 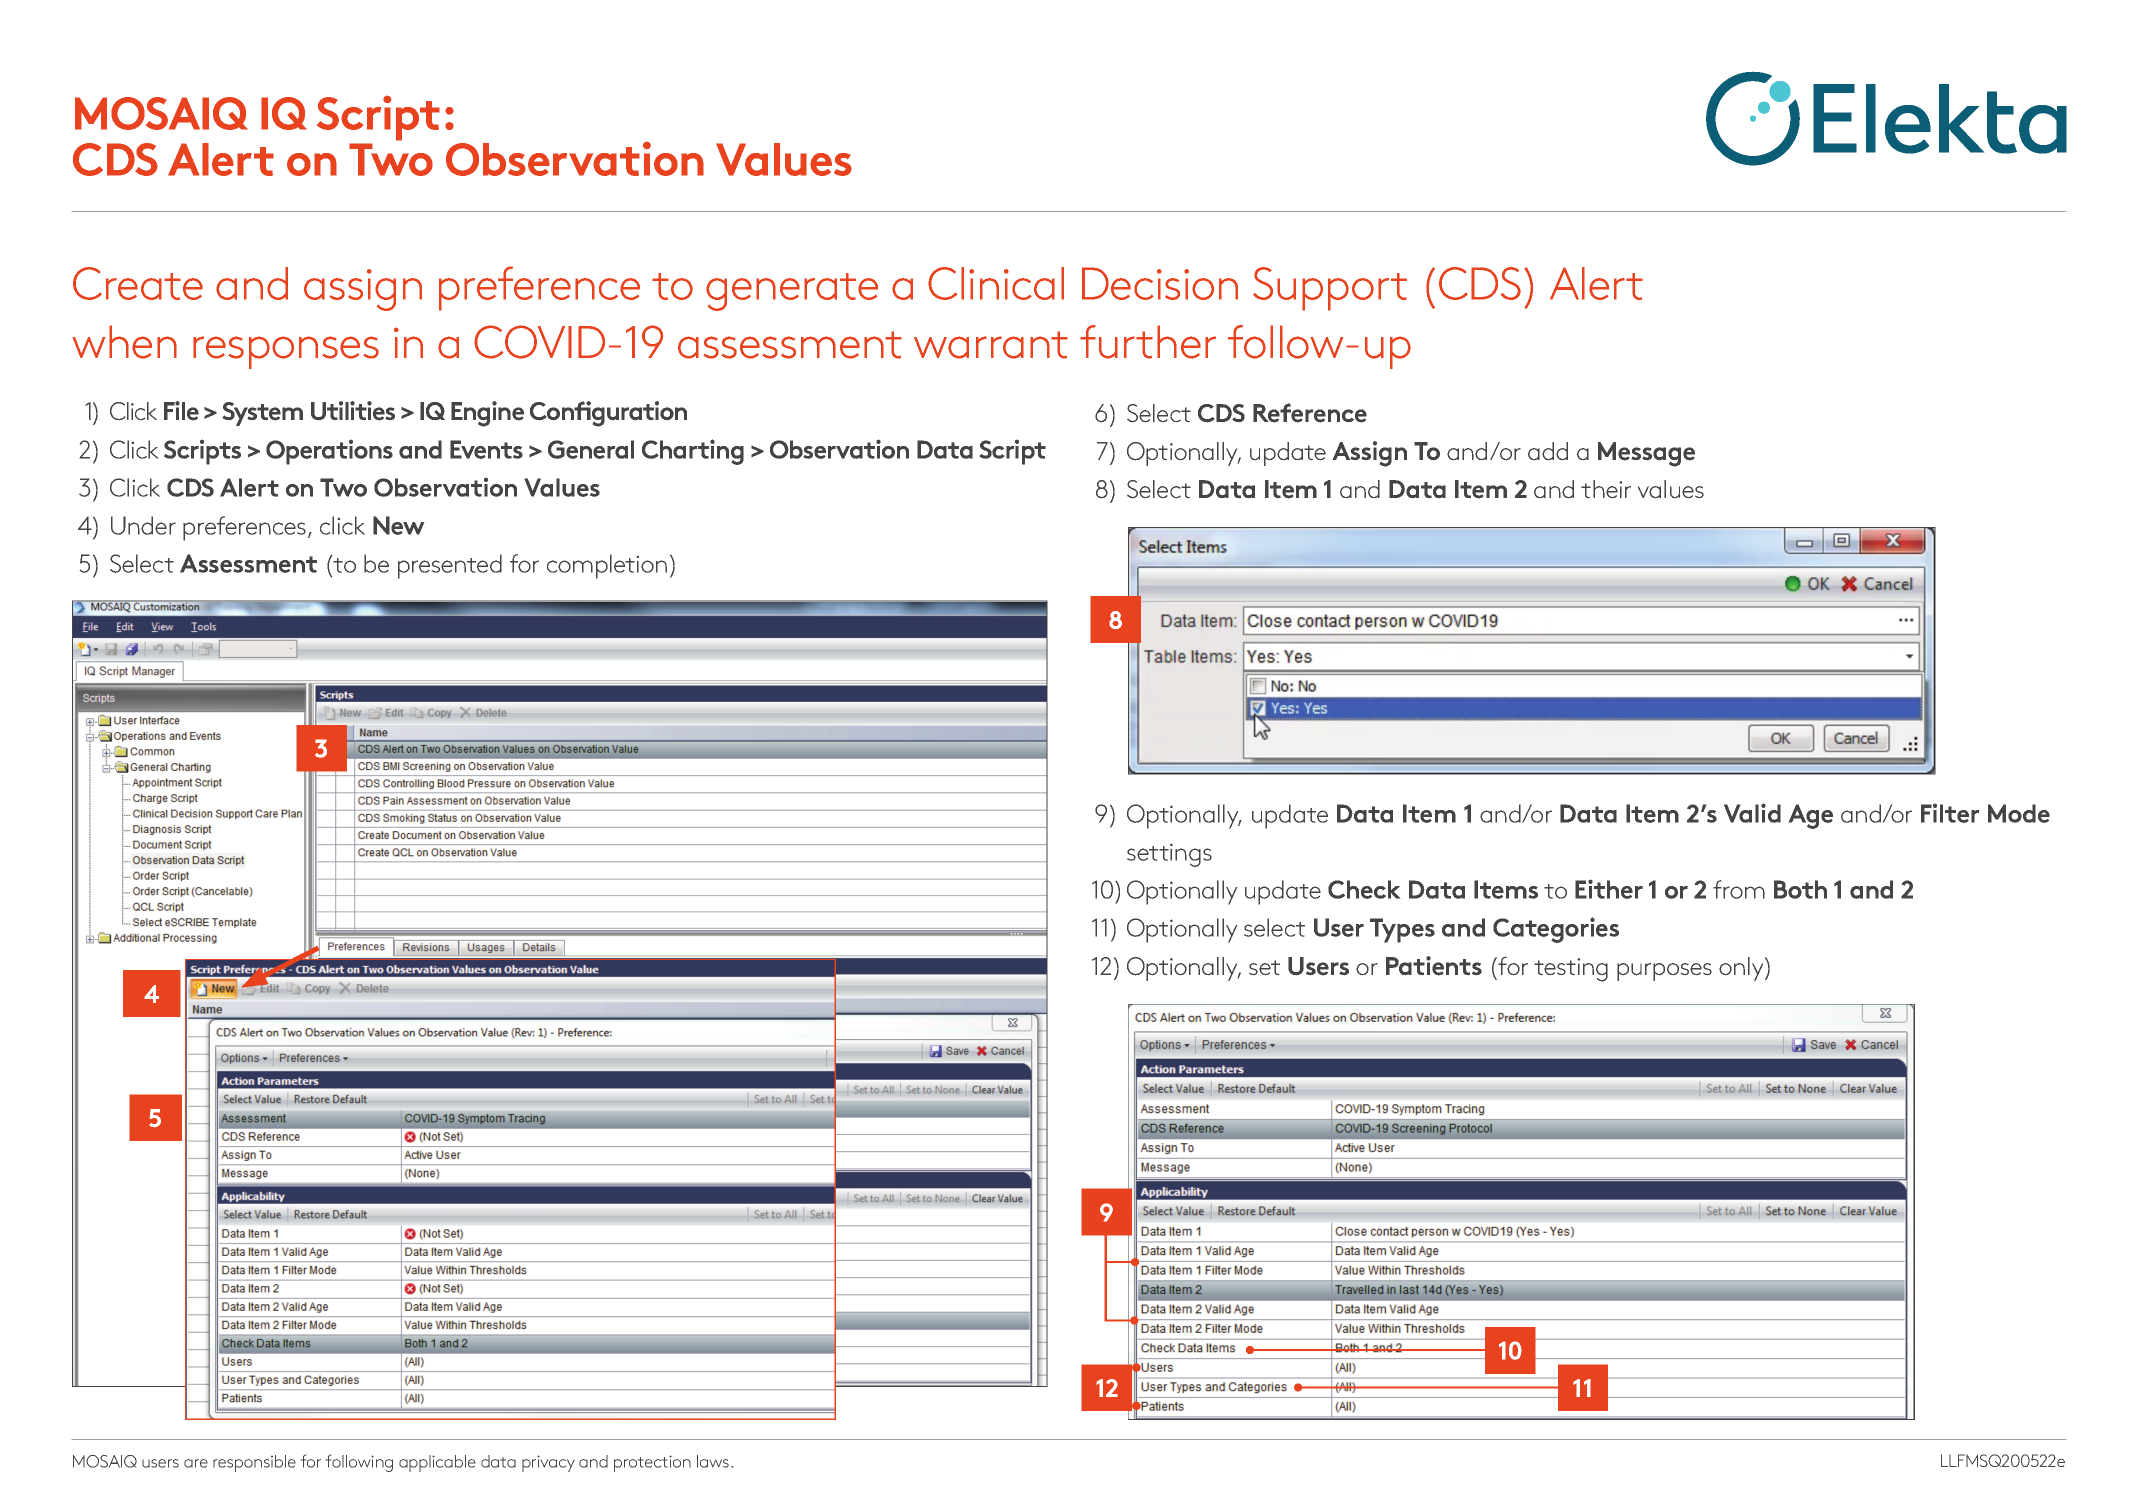 What do you see at coordinates (1169, 855) in the document?
I see `settings` at bounding box center [1169, 855].
